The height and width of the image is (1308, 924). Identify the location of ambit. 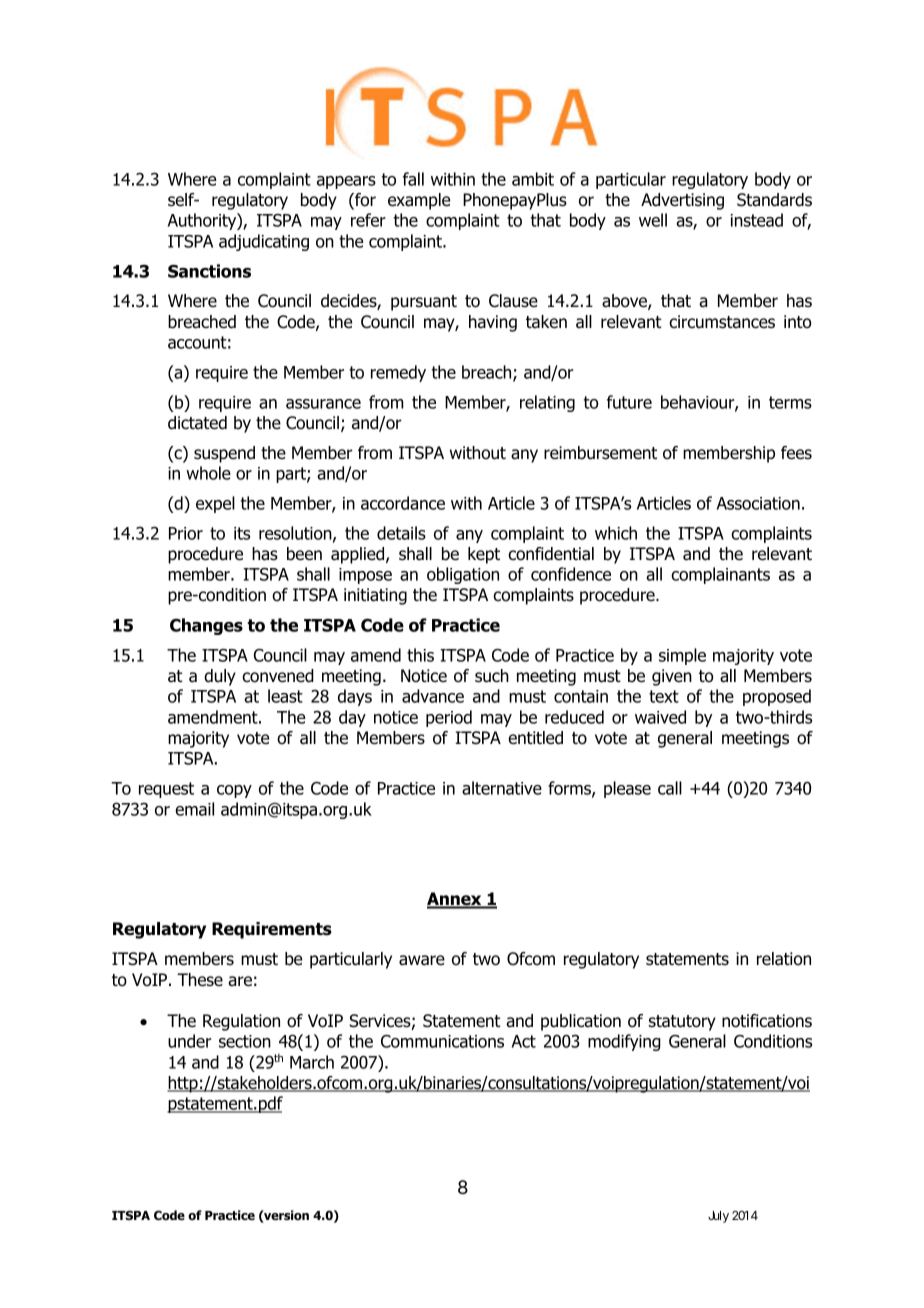
(533, 179).
